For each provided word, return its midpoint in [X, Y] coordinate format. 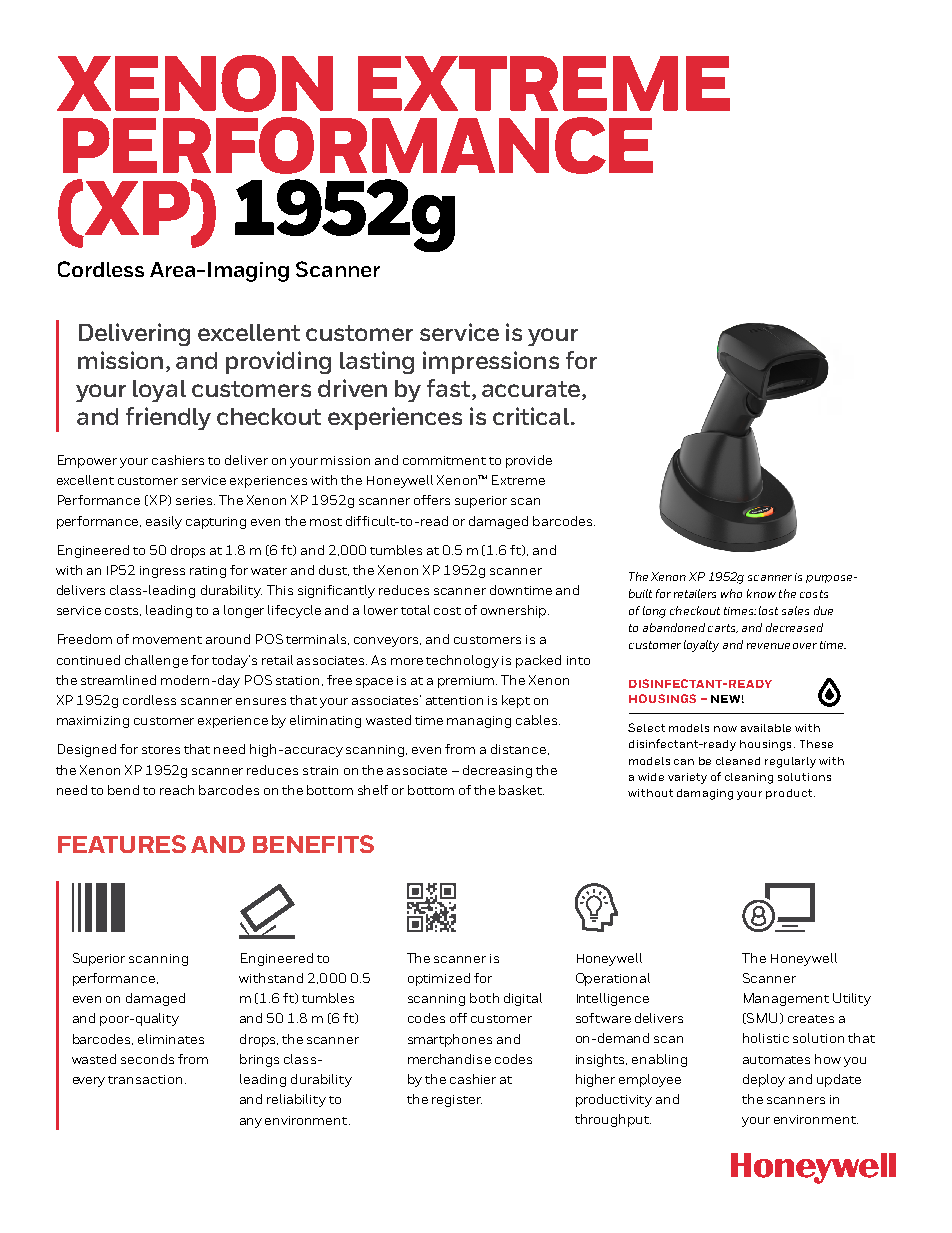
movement [167, 640]
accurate [532, 390]
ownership [515, 611]
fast [450, 389]
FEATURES [122, 844]
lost [768, 610]
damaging [705, 794]
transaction [145, 1079]
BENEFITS [313, 844]
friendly [168, 418]
